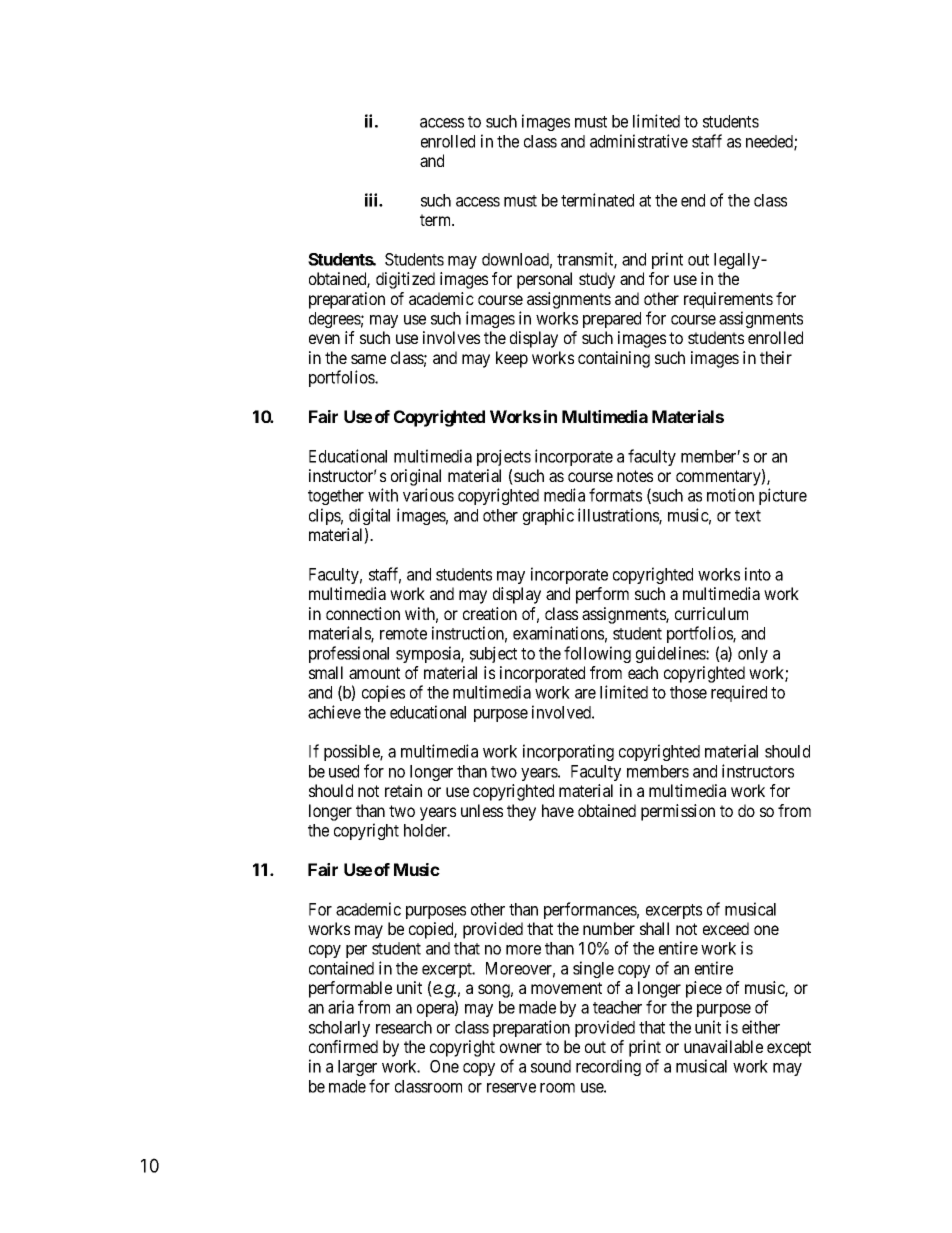 This screenshot has height=1233, width=952. What do you see at coordinates (357, 1068) in the screenshot?
I see `larger` at bounding box center [357, 1068].
